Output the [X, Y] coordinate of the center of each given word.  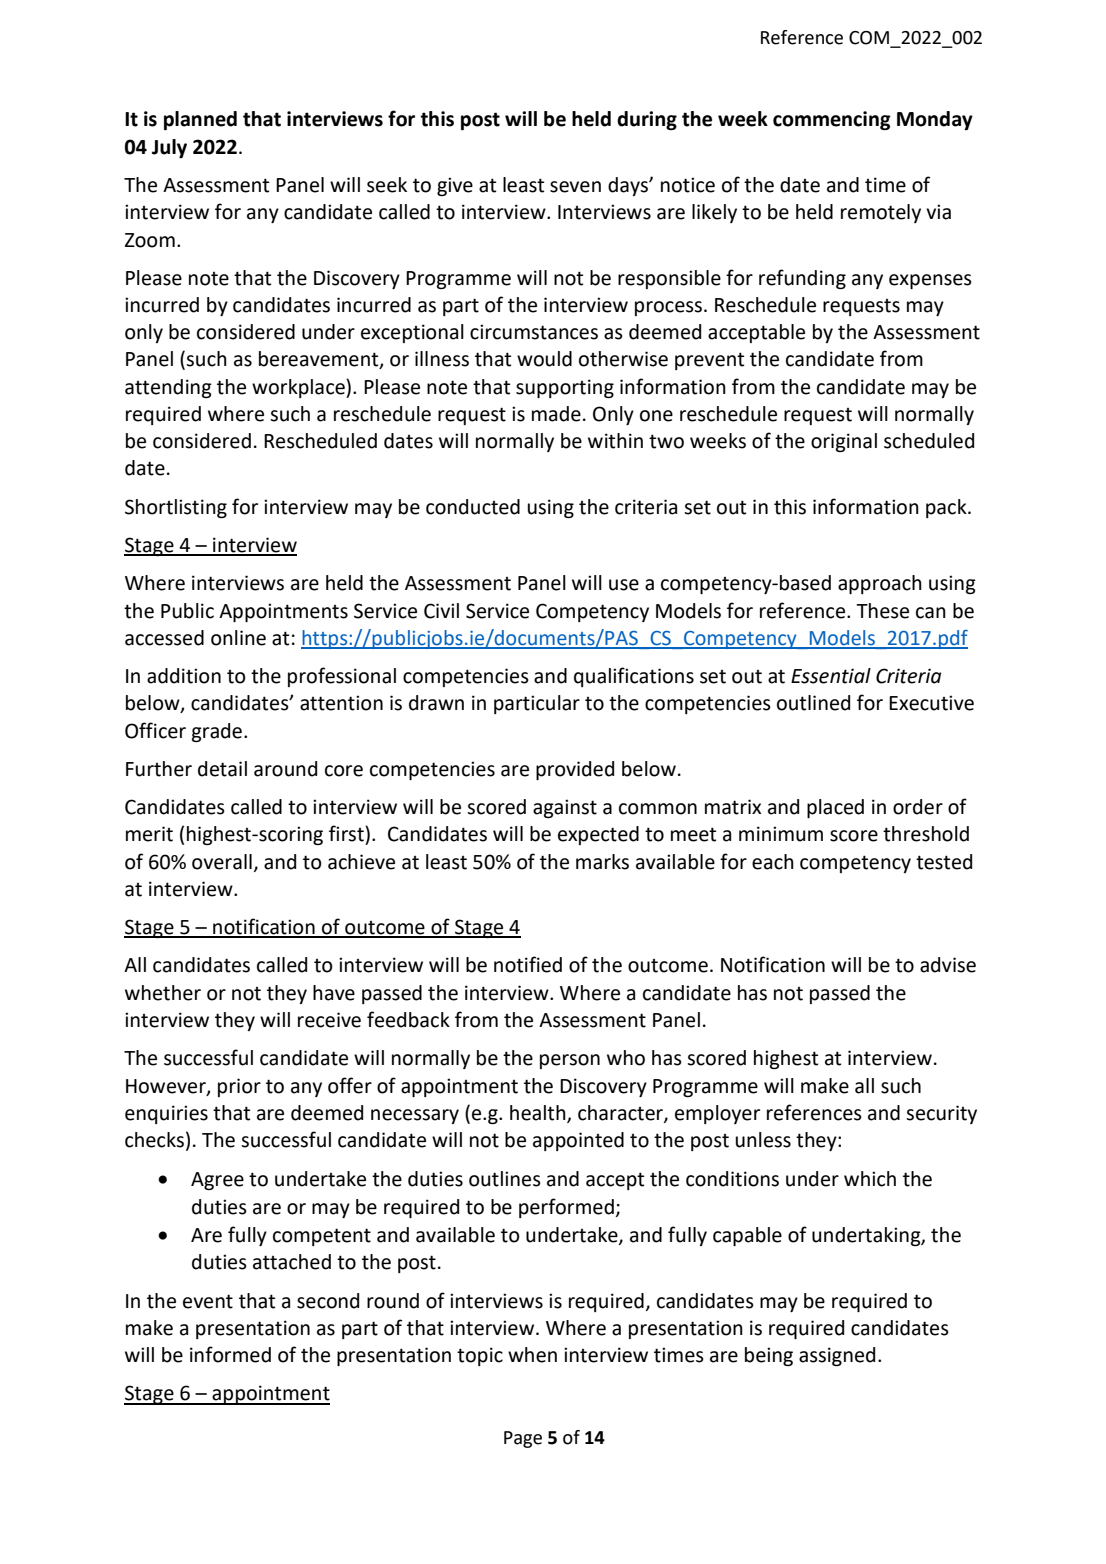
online [238, 638]
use [624, 585]
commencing [832, 120]
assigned [837, 1356]
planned [200, 120]
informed [230, 1354]
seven [575, 187]
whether [163, 993]
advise [948, 965]
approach [880, 584]
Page [523, 1439]
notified [528, 964]
